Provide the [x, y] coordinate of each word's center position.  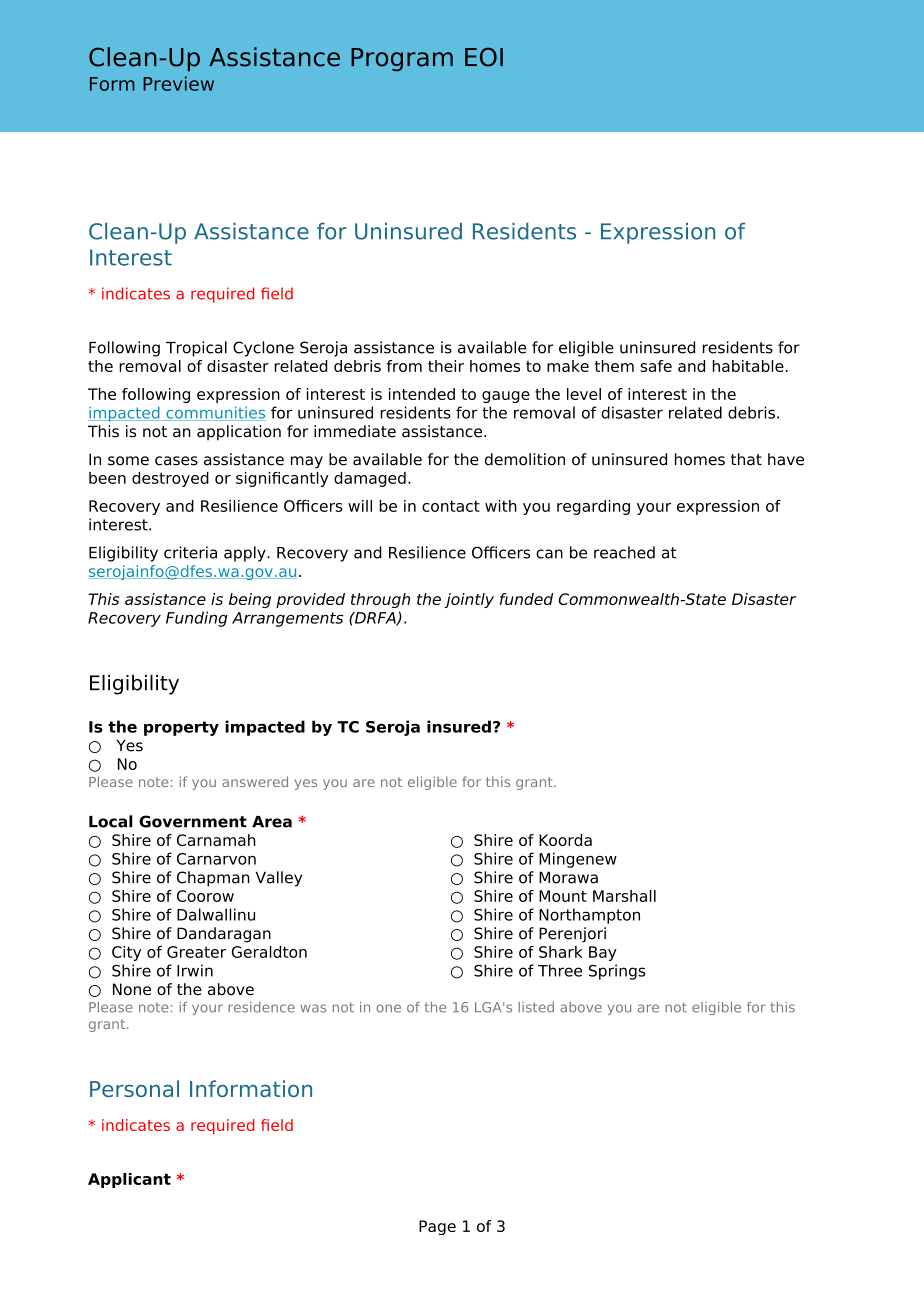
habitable [748, 366]
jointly [469, 600]
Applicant [129, 1180]
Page [437, 1227]
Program [402, 60]
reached [624, 552]
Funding [197, 619]
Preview [178, 83]
